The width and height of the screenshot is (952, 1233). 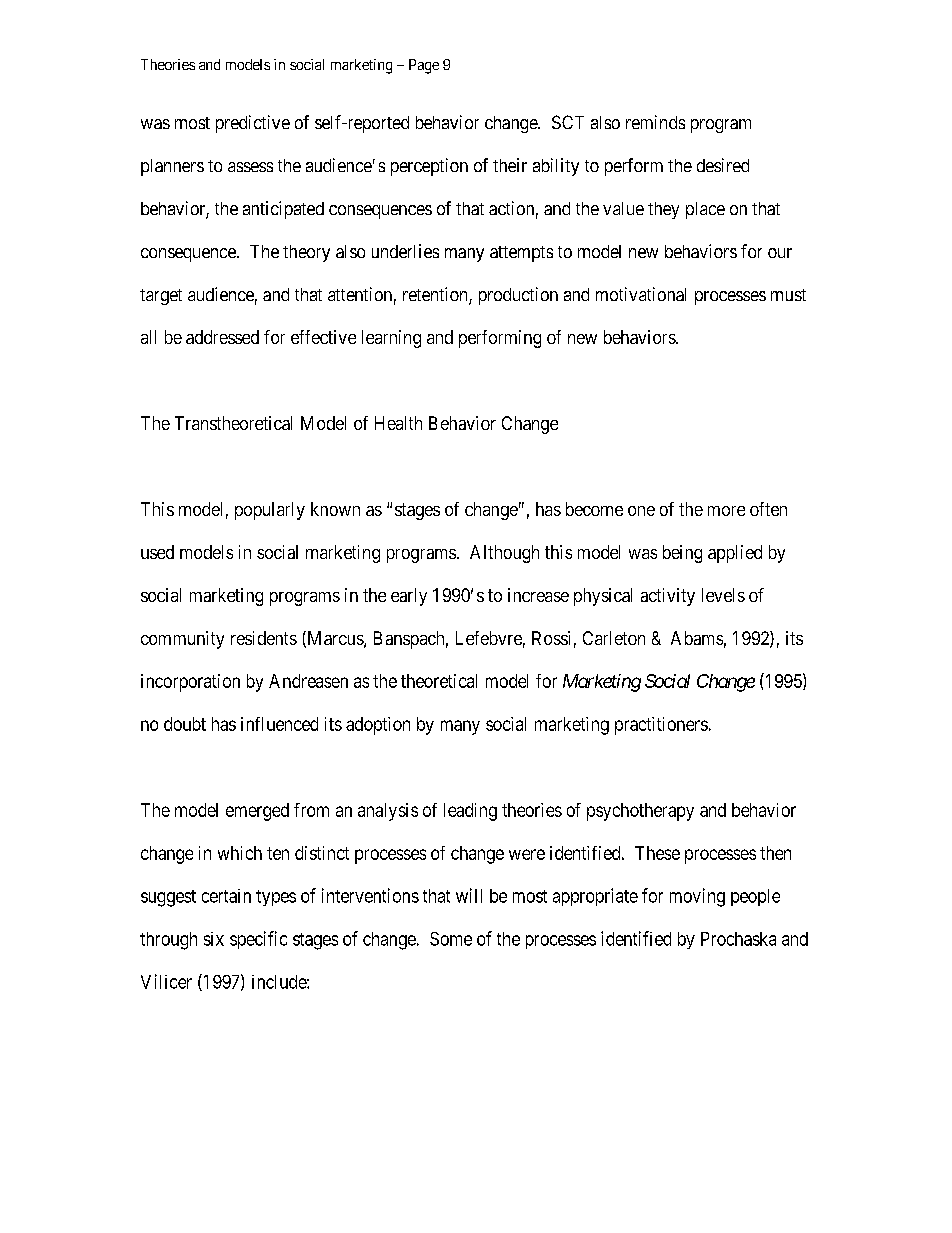 I want to click on certain, so click(x=226, y=896).
